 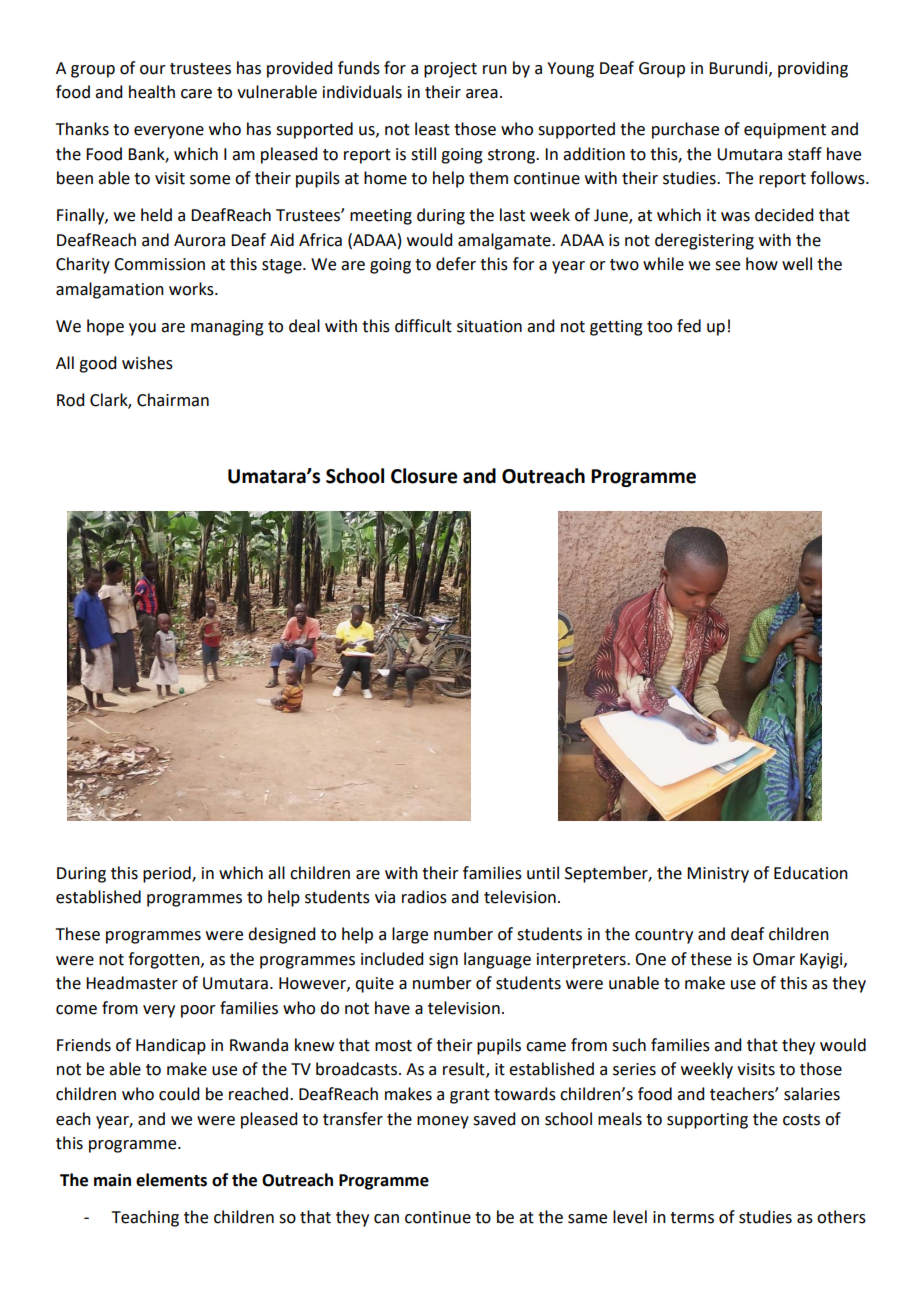 I want to click on Ministry, so click(x=718, y=875).
